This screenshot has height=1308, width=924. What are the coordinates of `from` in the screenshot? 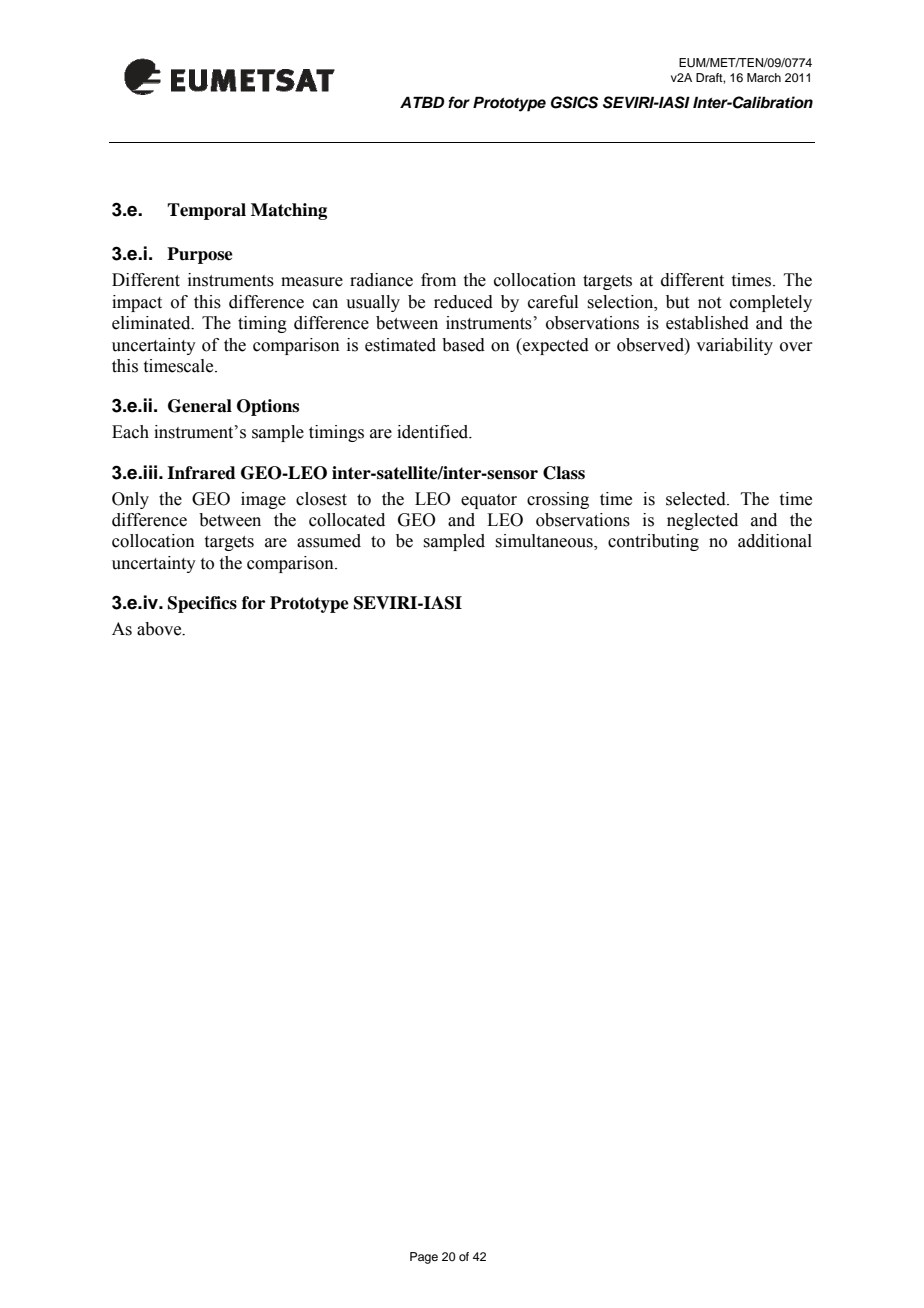 It's located at (438, 280).
